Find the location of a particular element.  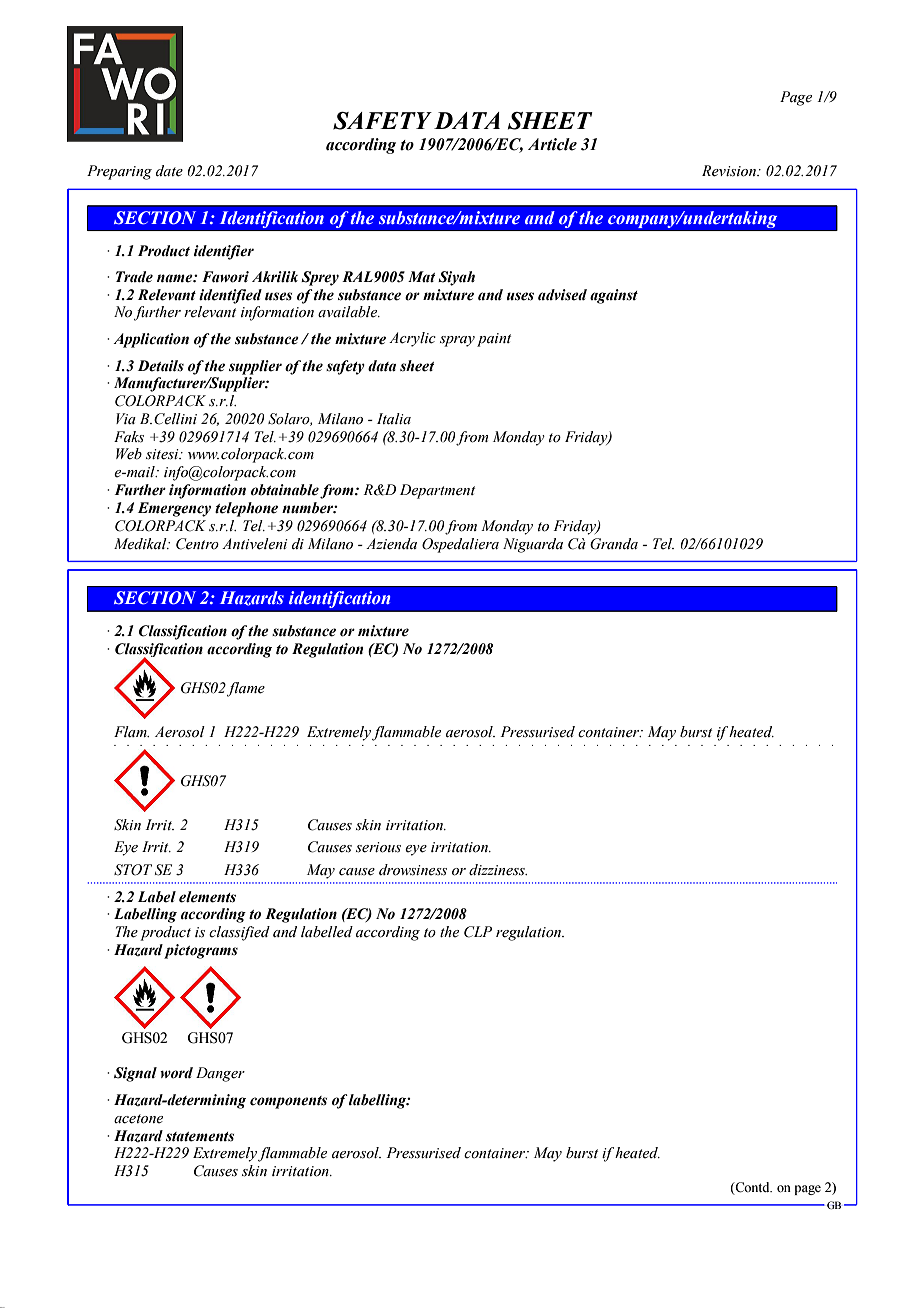

date is located at coordinates (169, 171).
